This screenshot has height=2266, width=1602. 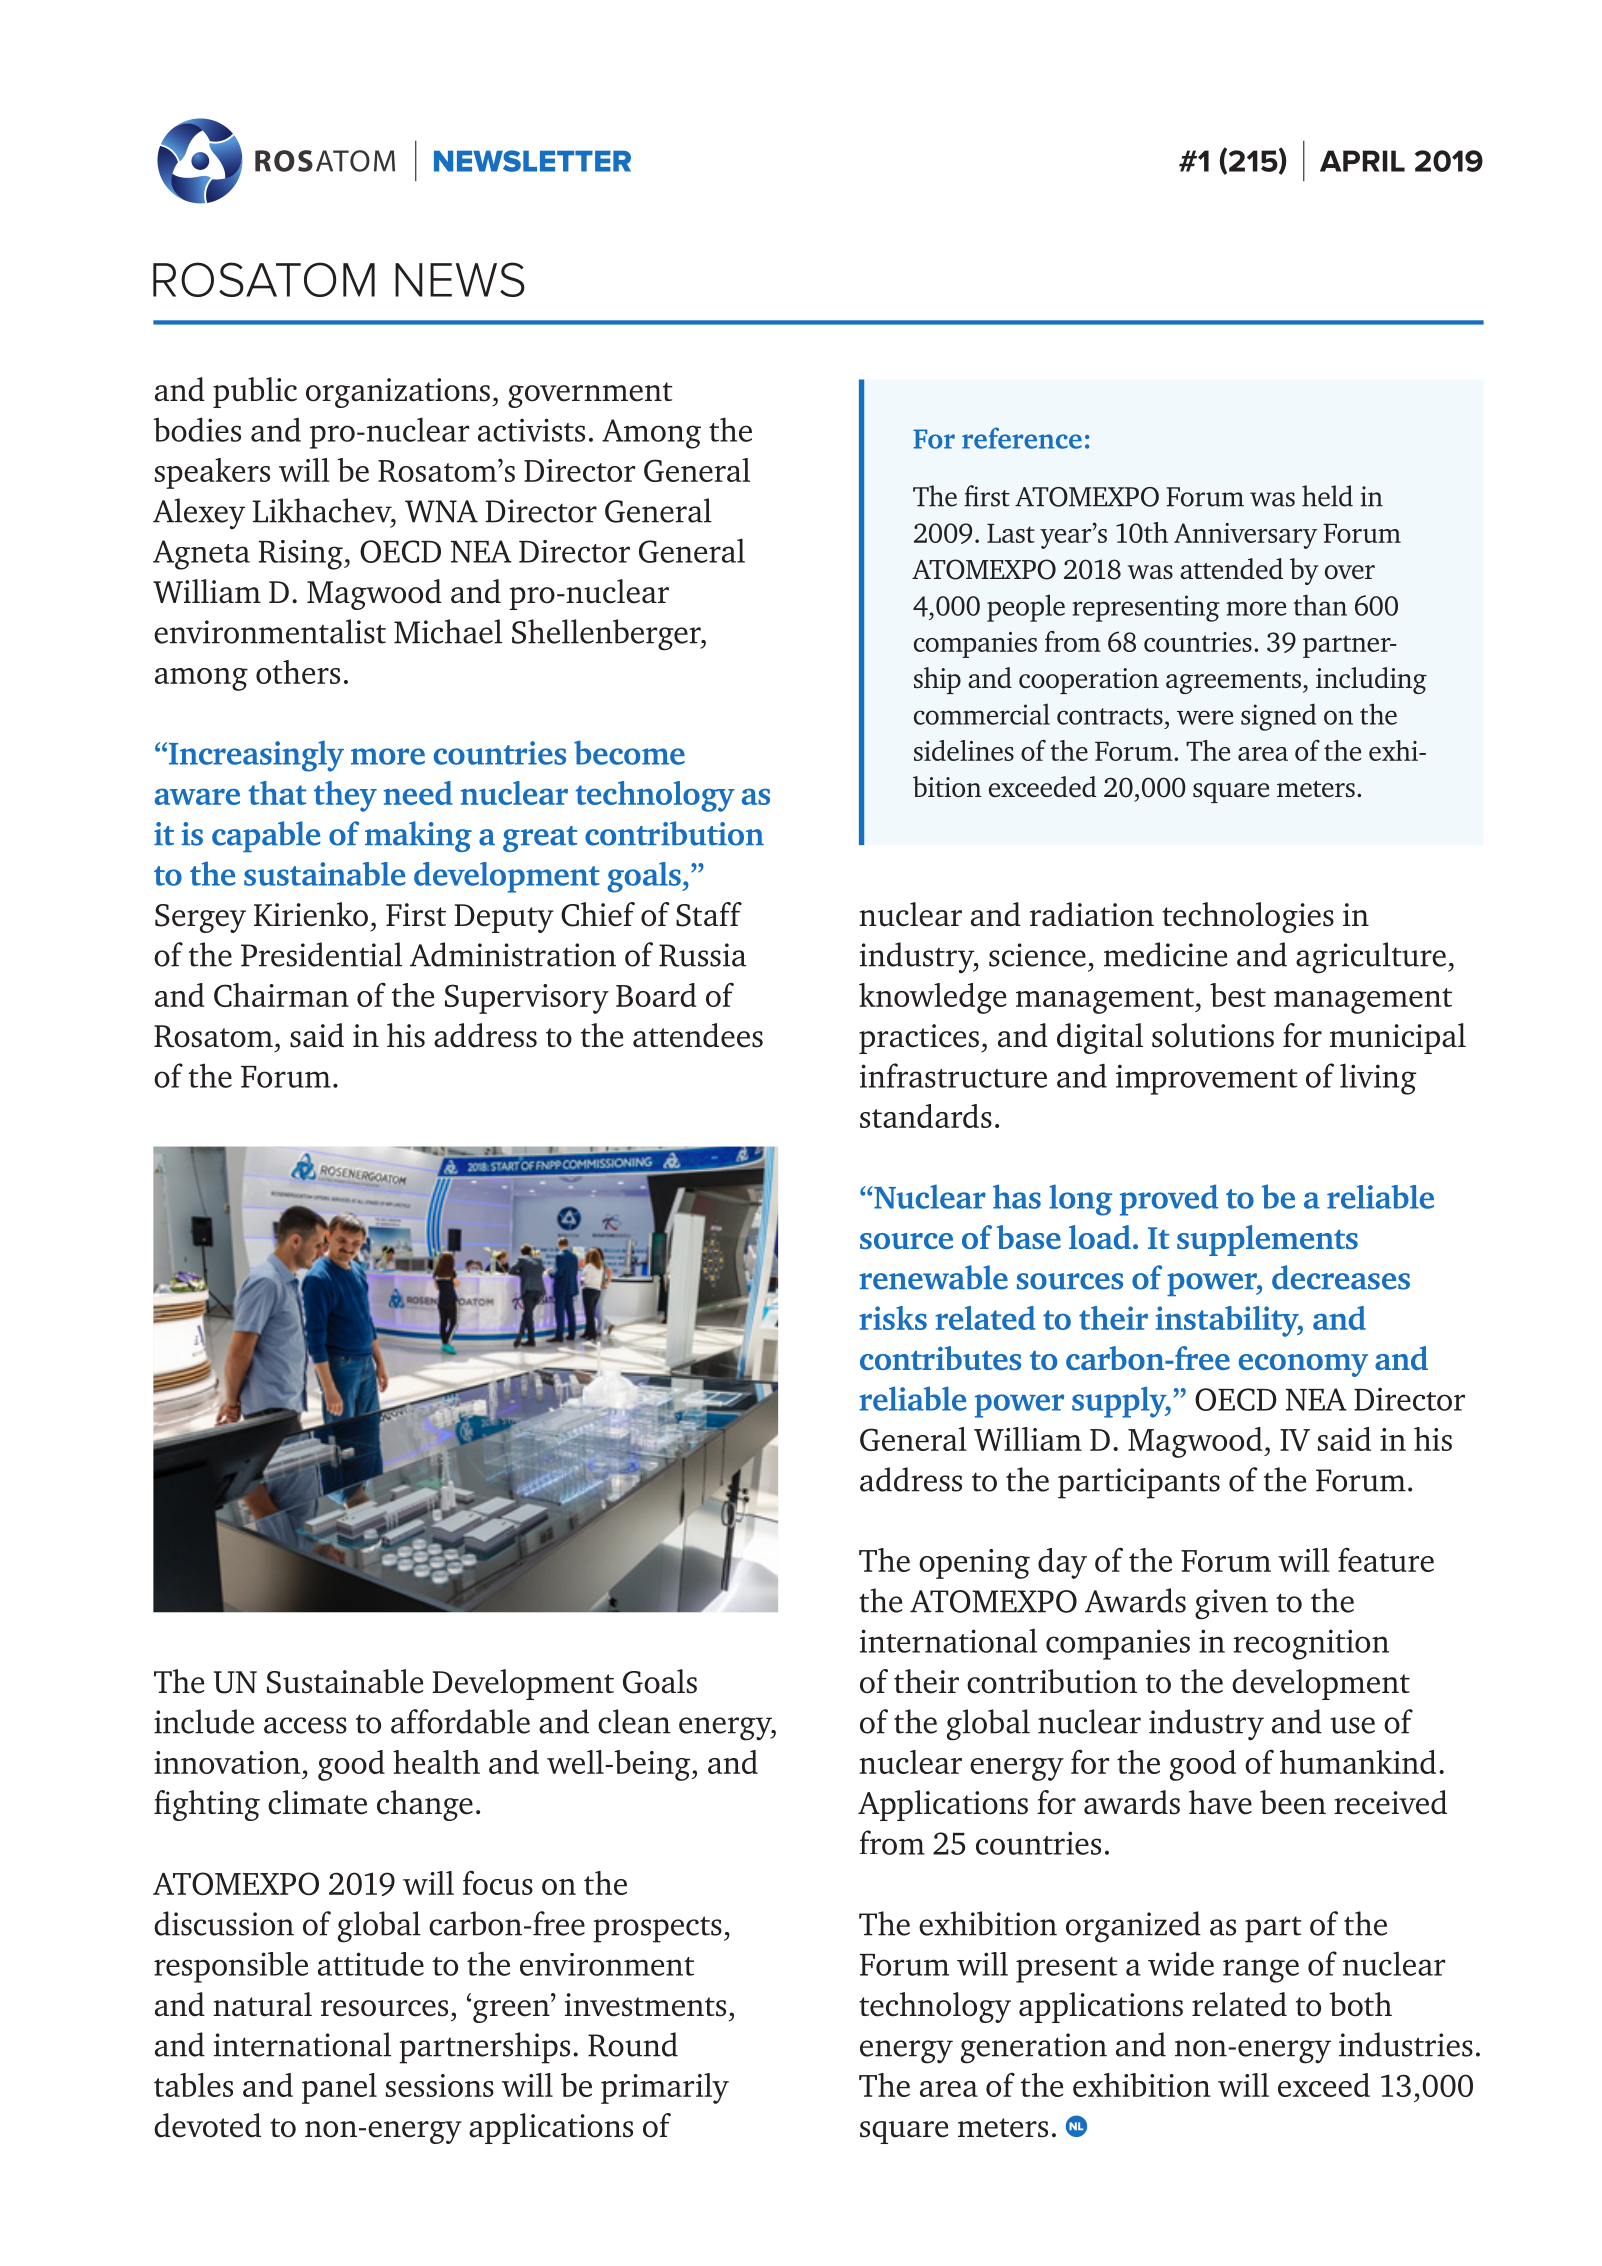 I want to click on others, so click(x=298, y=672).
